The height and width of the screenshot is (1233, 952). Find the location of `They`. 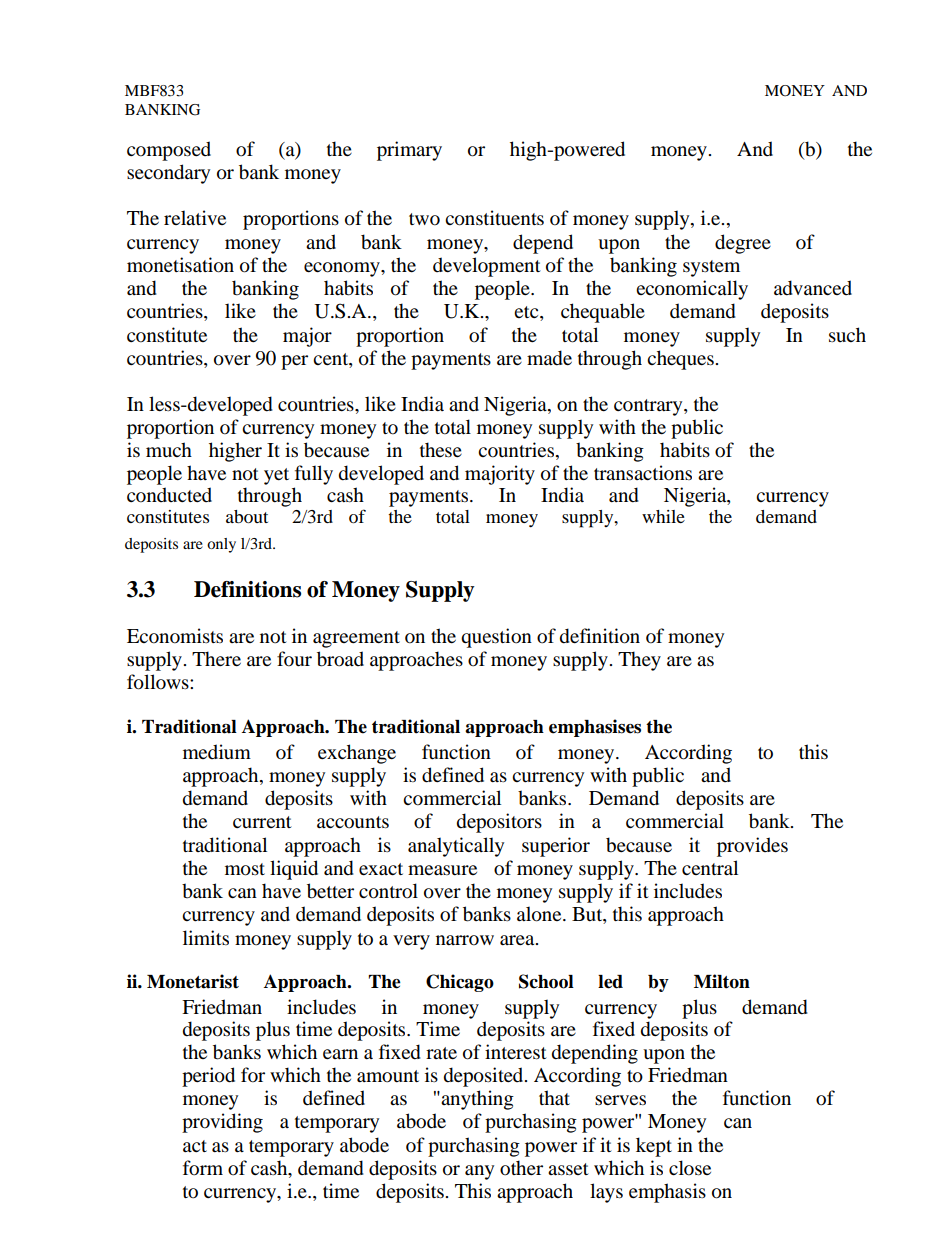

They is located at coordinates (639, 661).
